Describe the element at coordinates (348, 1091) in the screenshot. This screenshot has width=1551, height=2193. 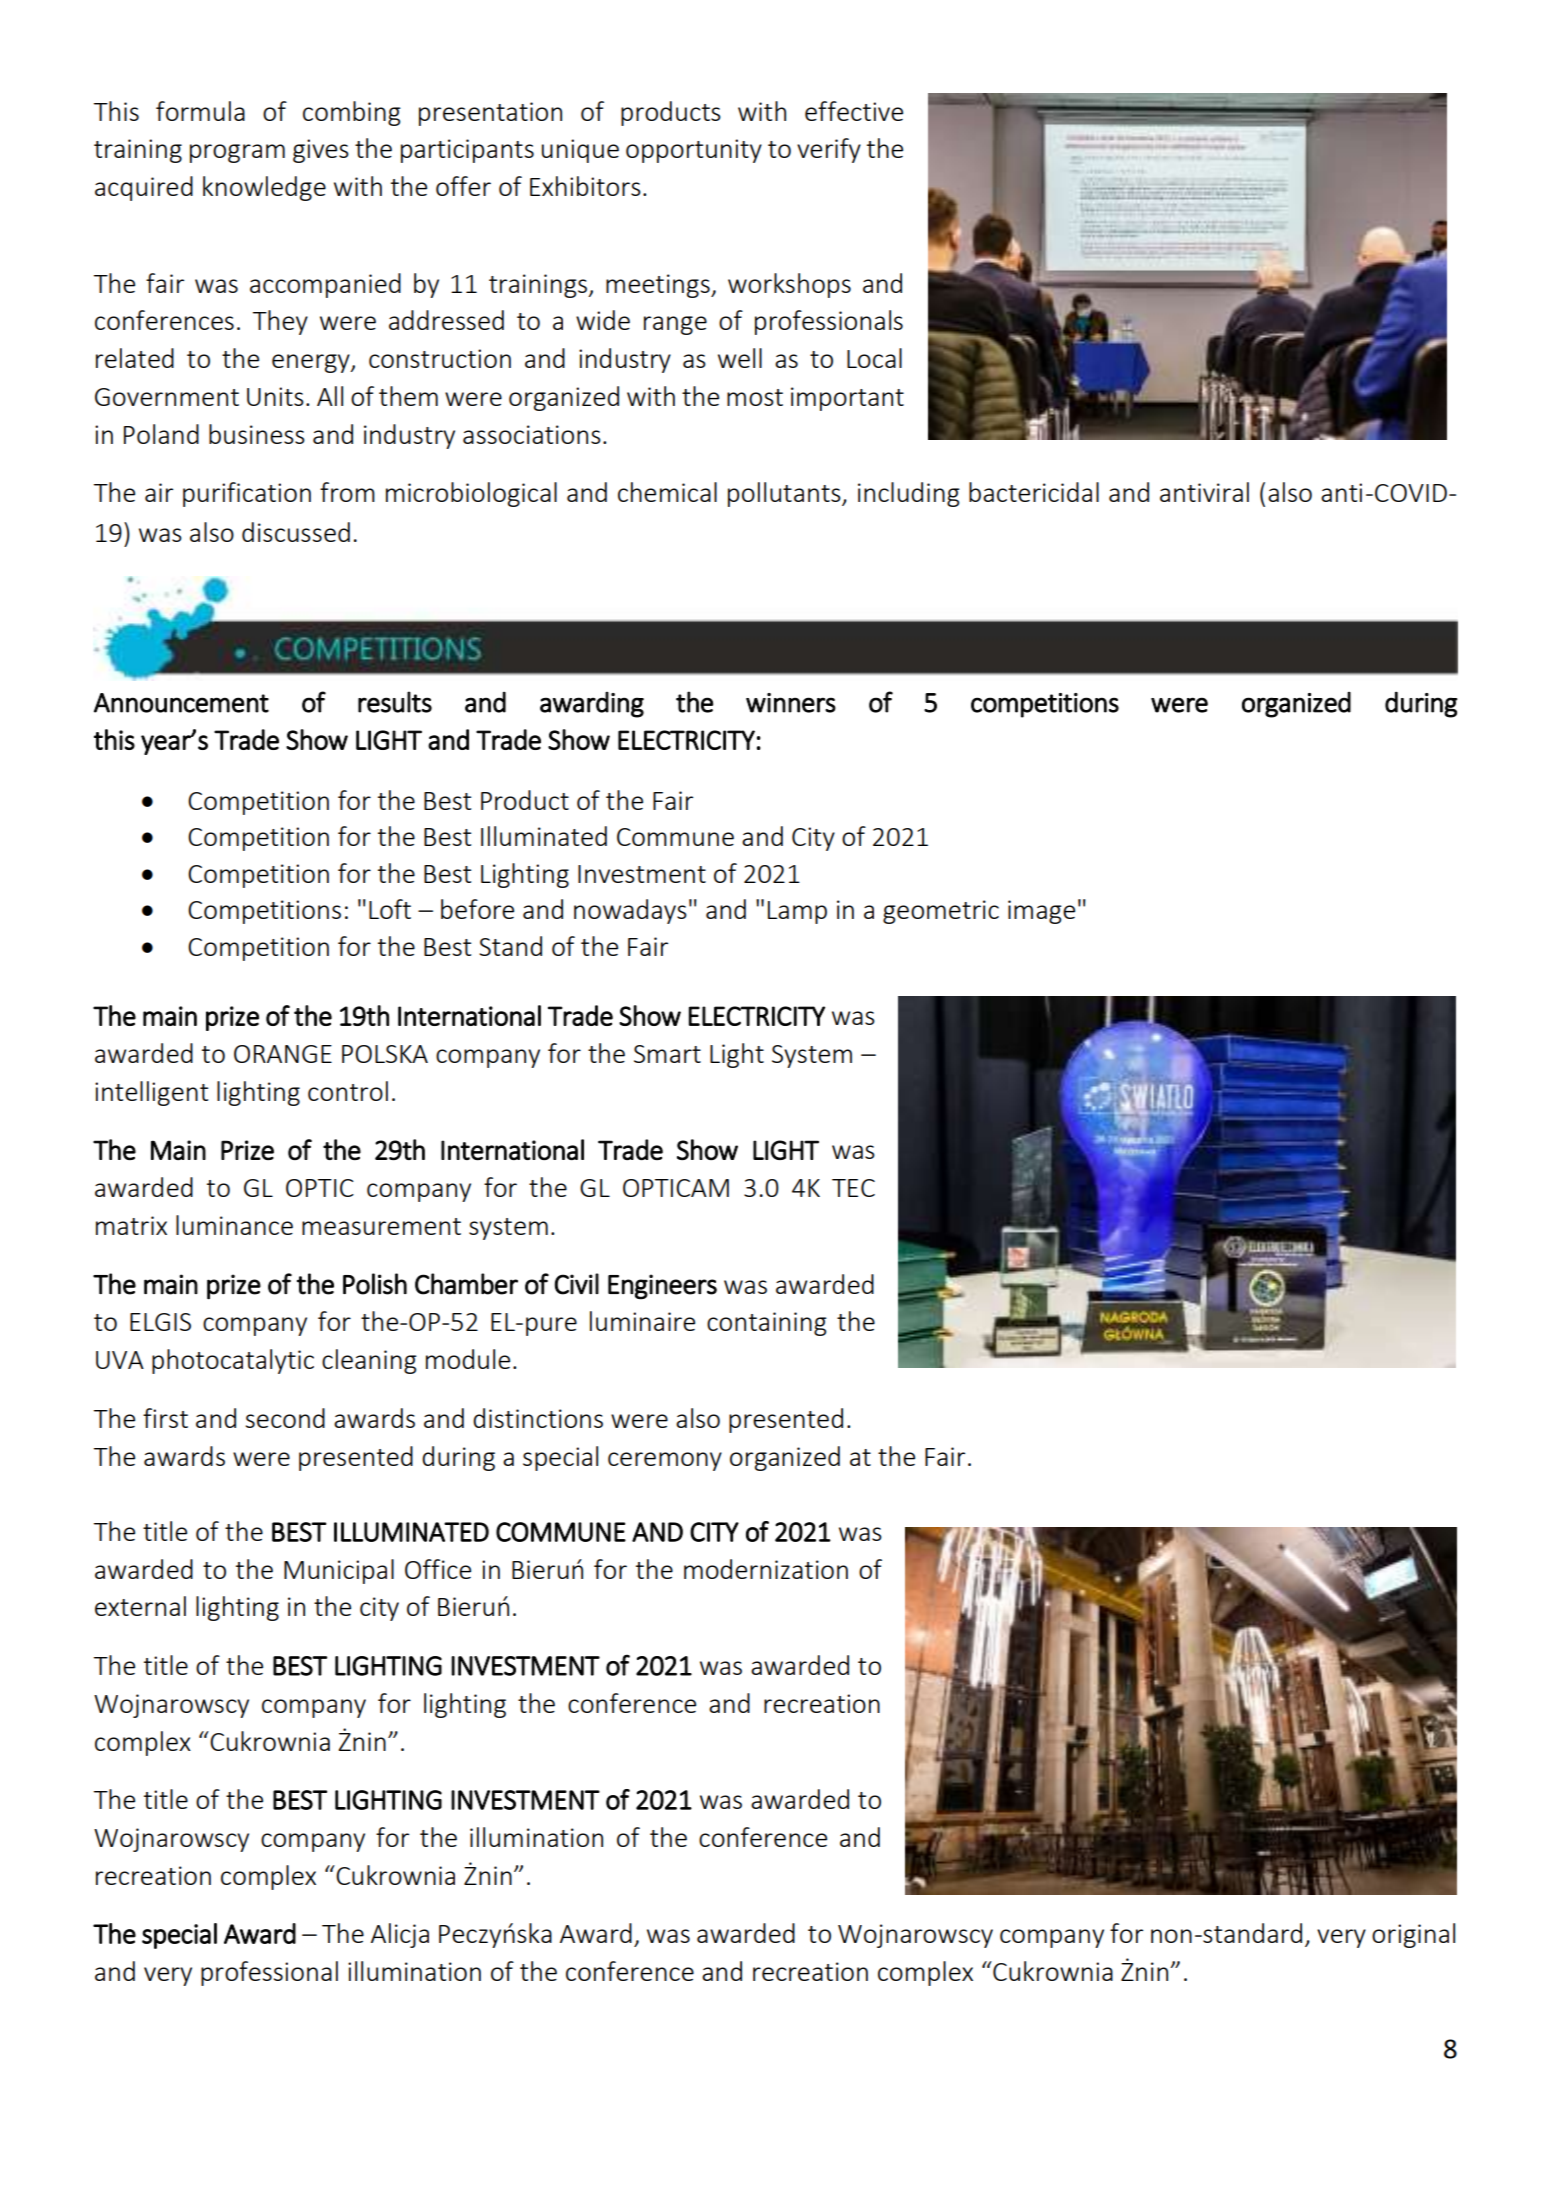
I see `control` at that location.
